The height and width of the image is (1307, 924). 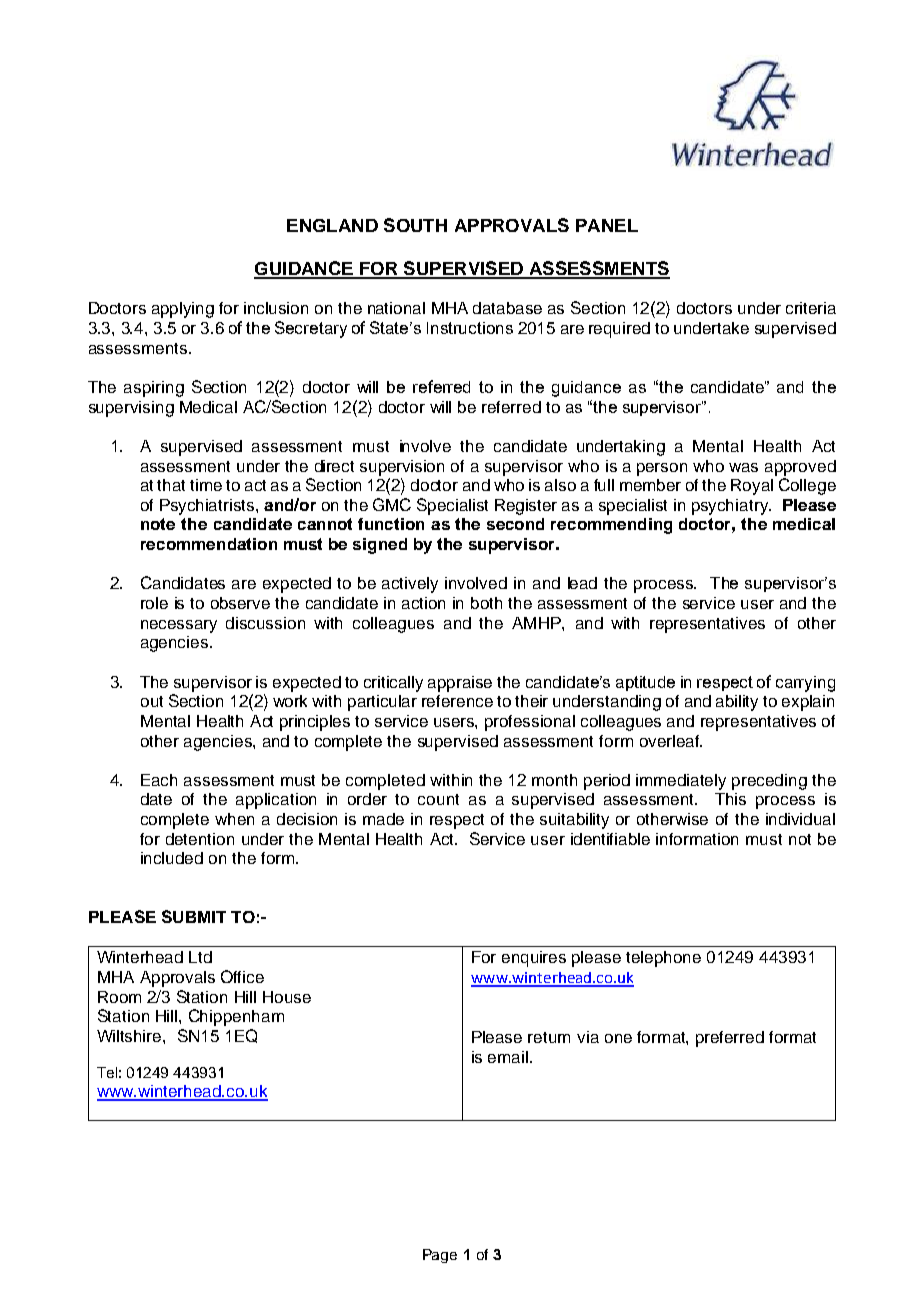 What do you see at coordinates (805, 684) in the image?
I see `carrying` at bounding box center [805, 684].
